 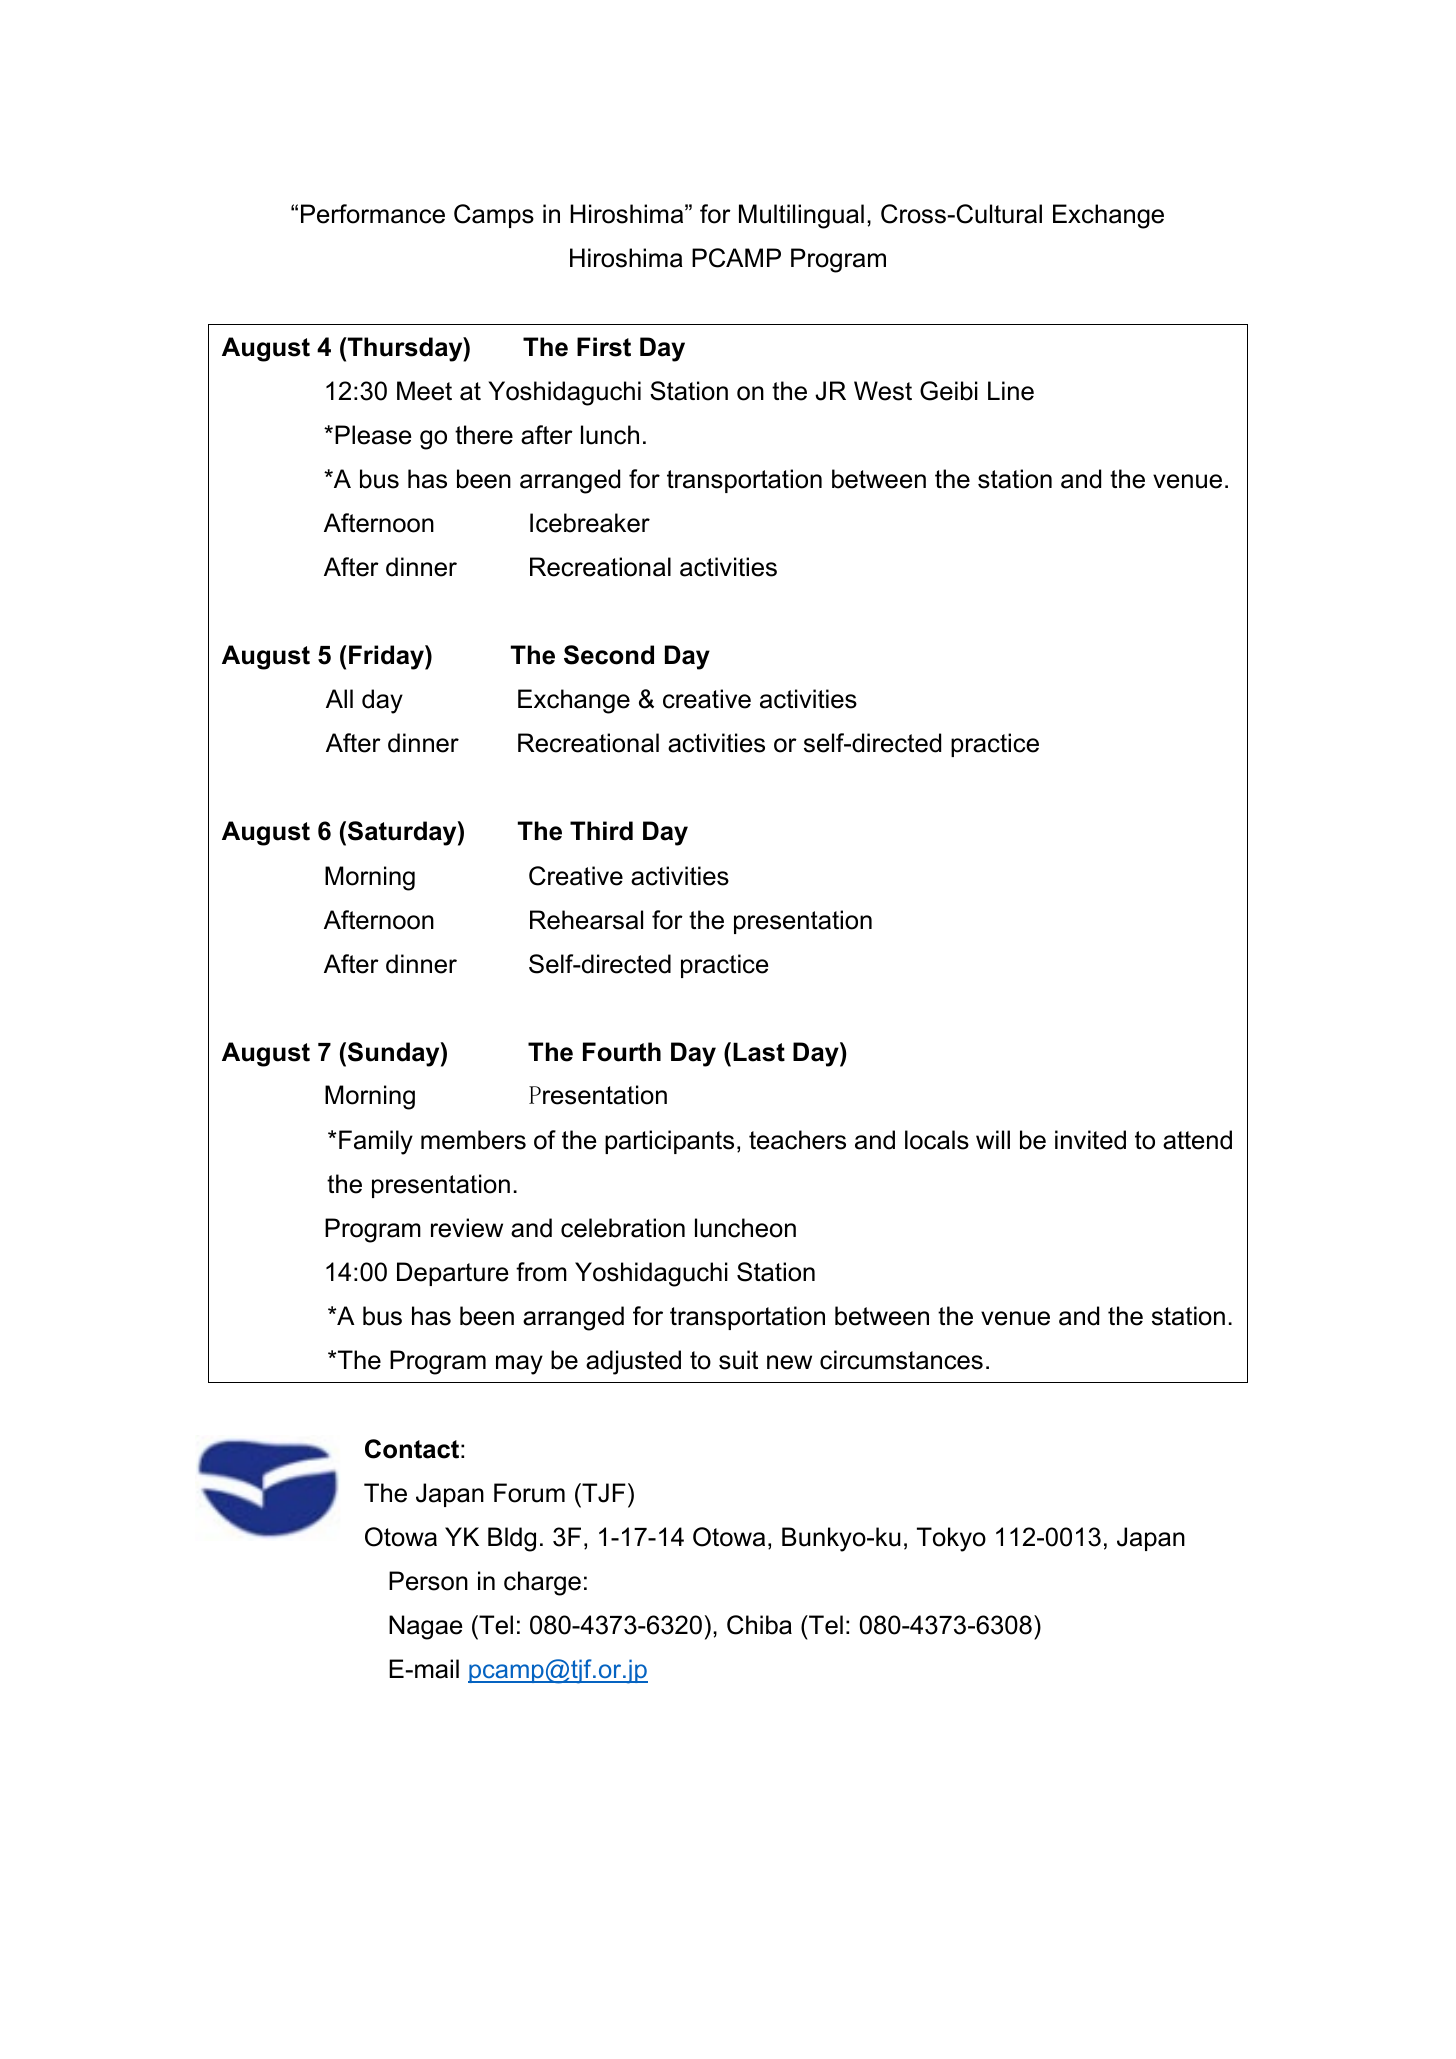 What do you see at coordinates (883, 391) in the image?
I see `West` at bounding box center [883, 391].
